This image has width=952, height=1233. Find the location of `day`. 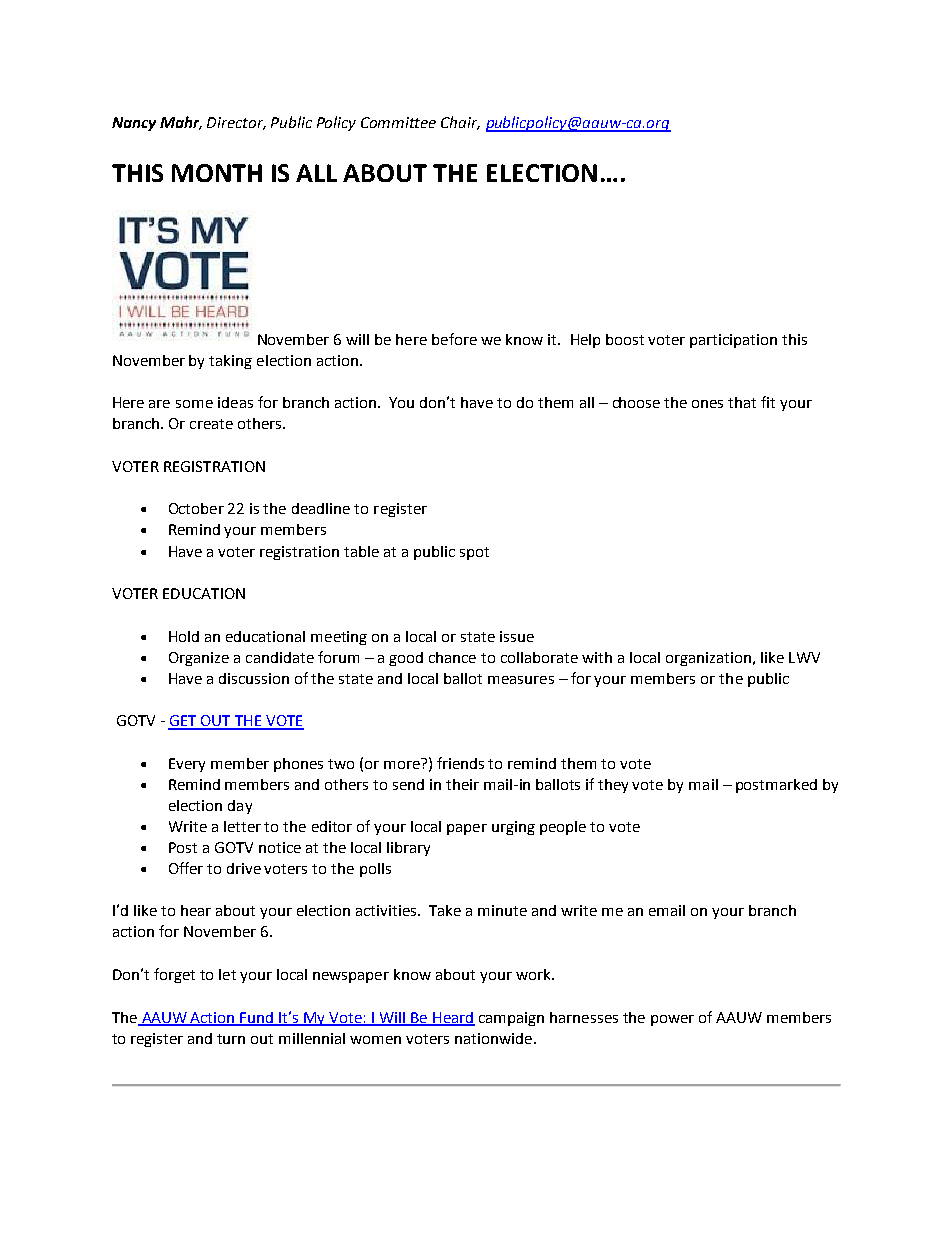

day is located at coordinates (240, 807).
